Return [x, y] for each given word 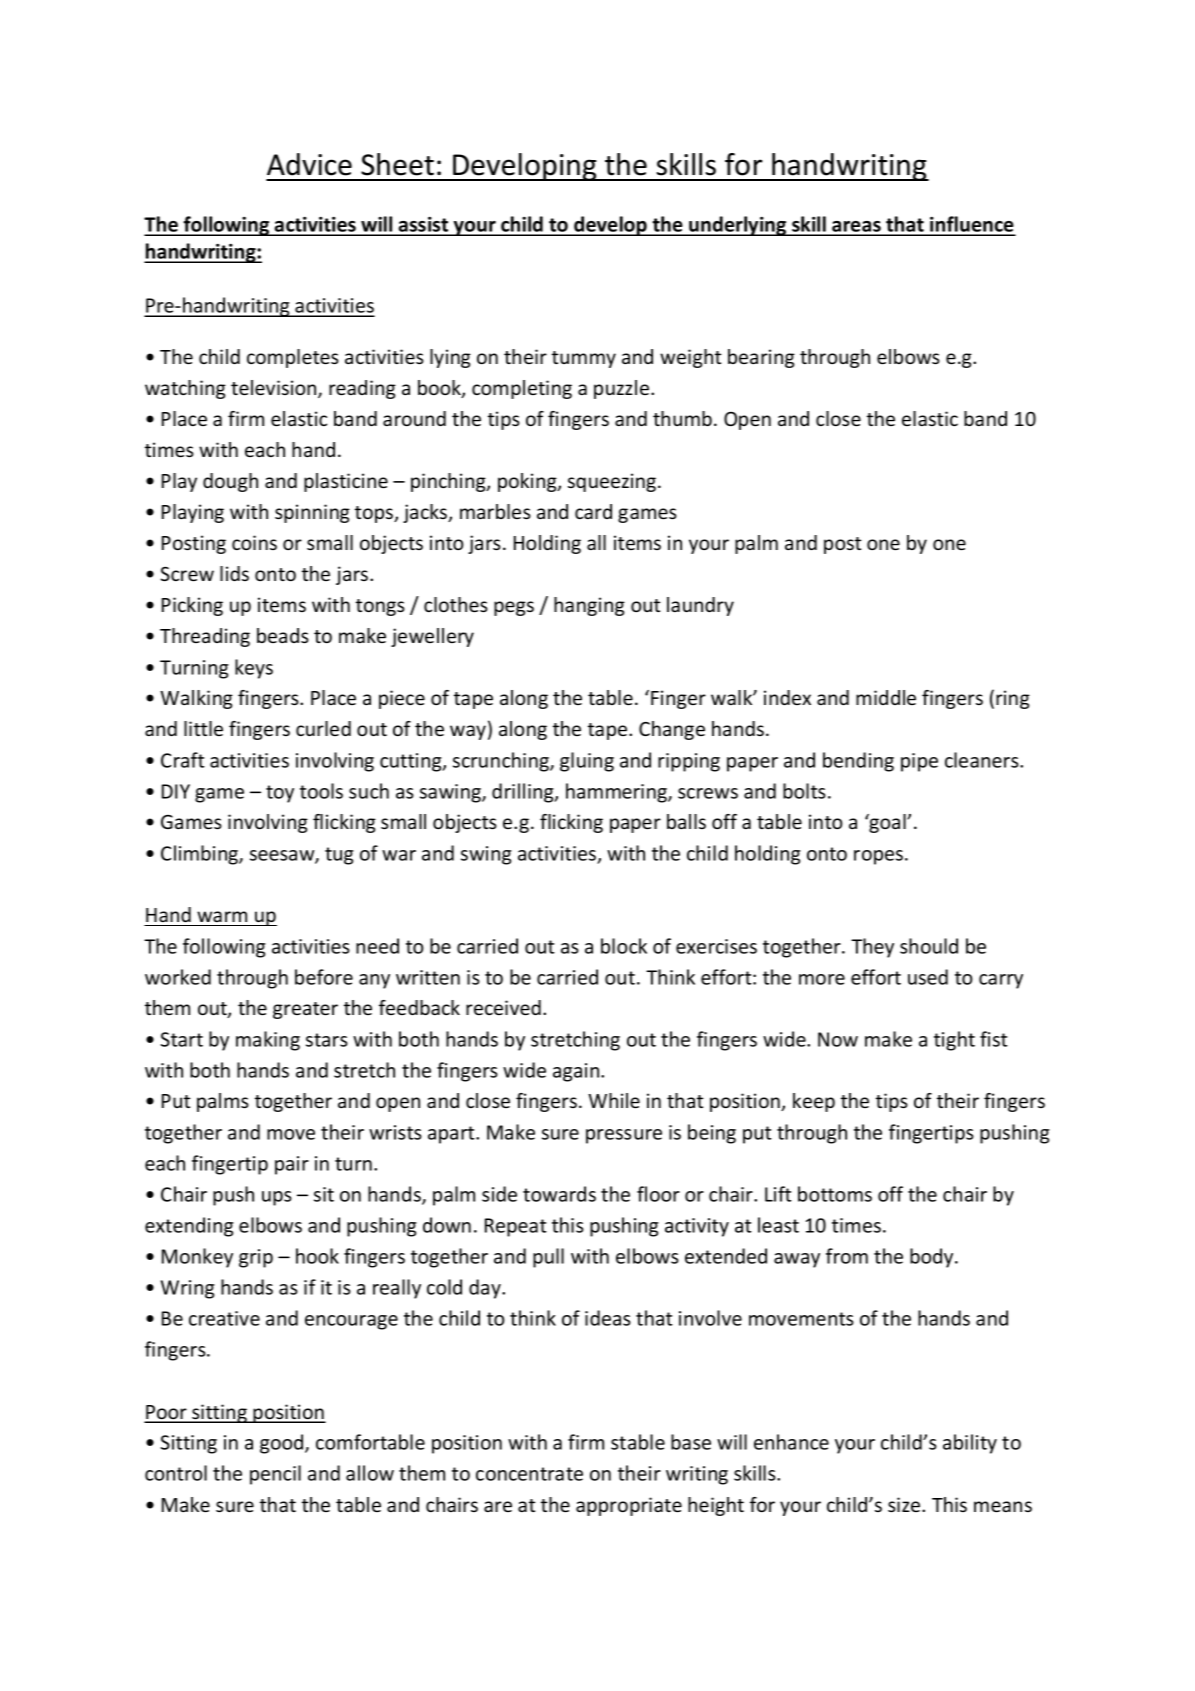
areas [856, 228]
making [268, 1041]
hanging [589, 606]
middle [886, 697]
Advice [309, 164]
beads [283, 635]
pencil [275, 1475]
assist [424, 226]
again [577, 1072]
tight [954, 1041]
